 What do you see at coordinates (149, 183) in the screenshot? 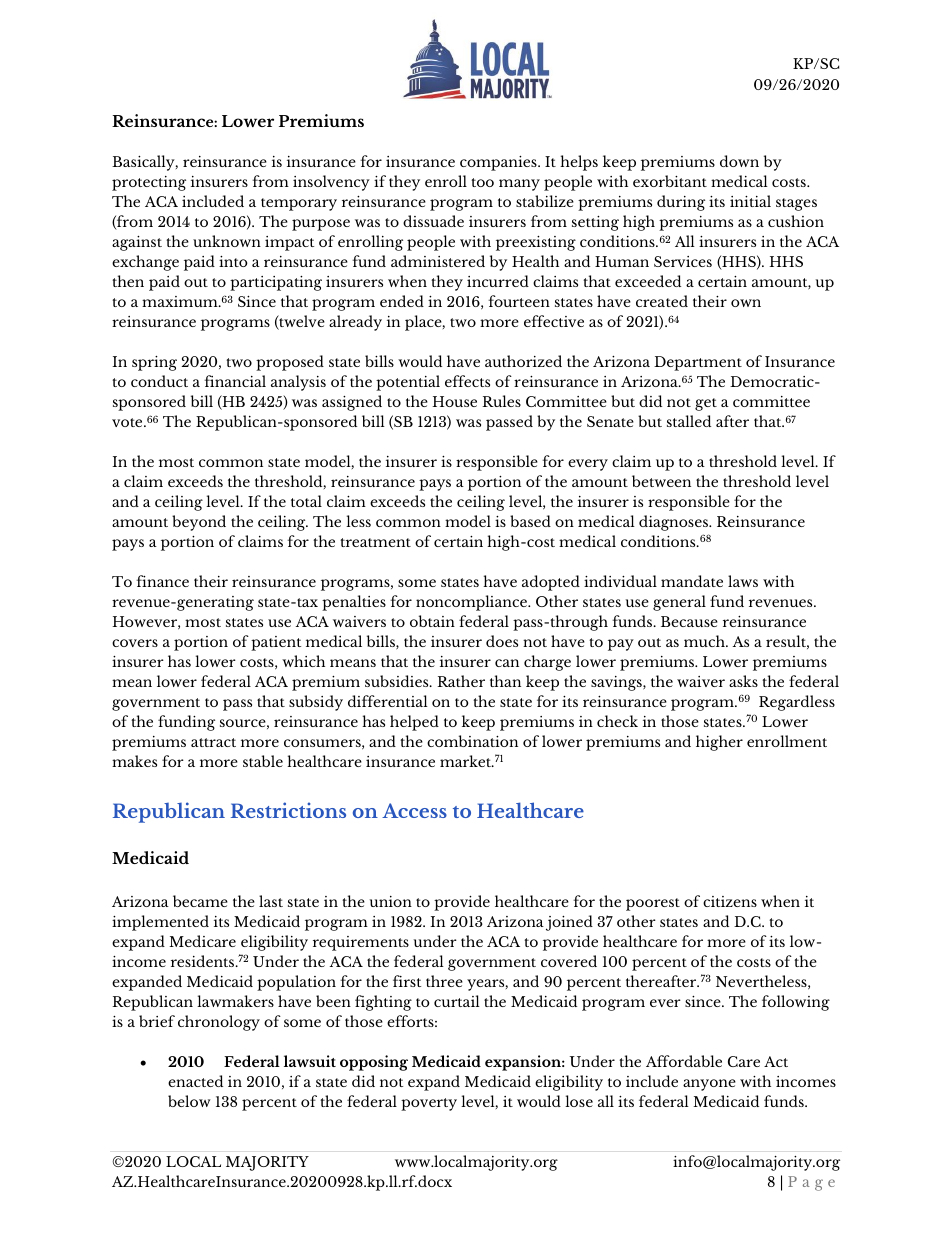
I see `protecting` at bounding box center [149, 183].
